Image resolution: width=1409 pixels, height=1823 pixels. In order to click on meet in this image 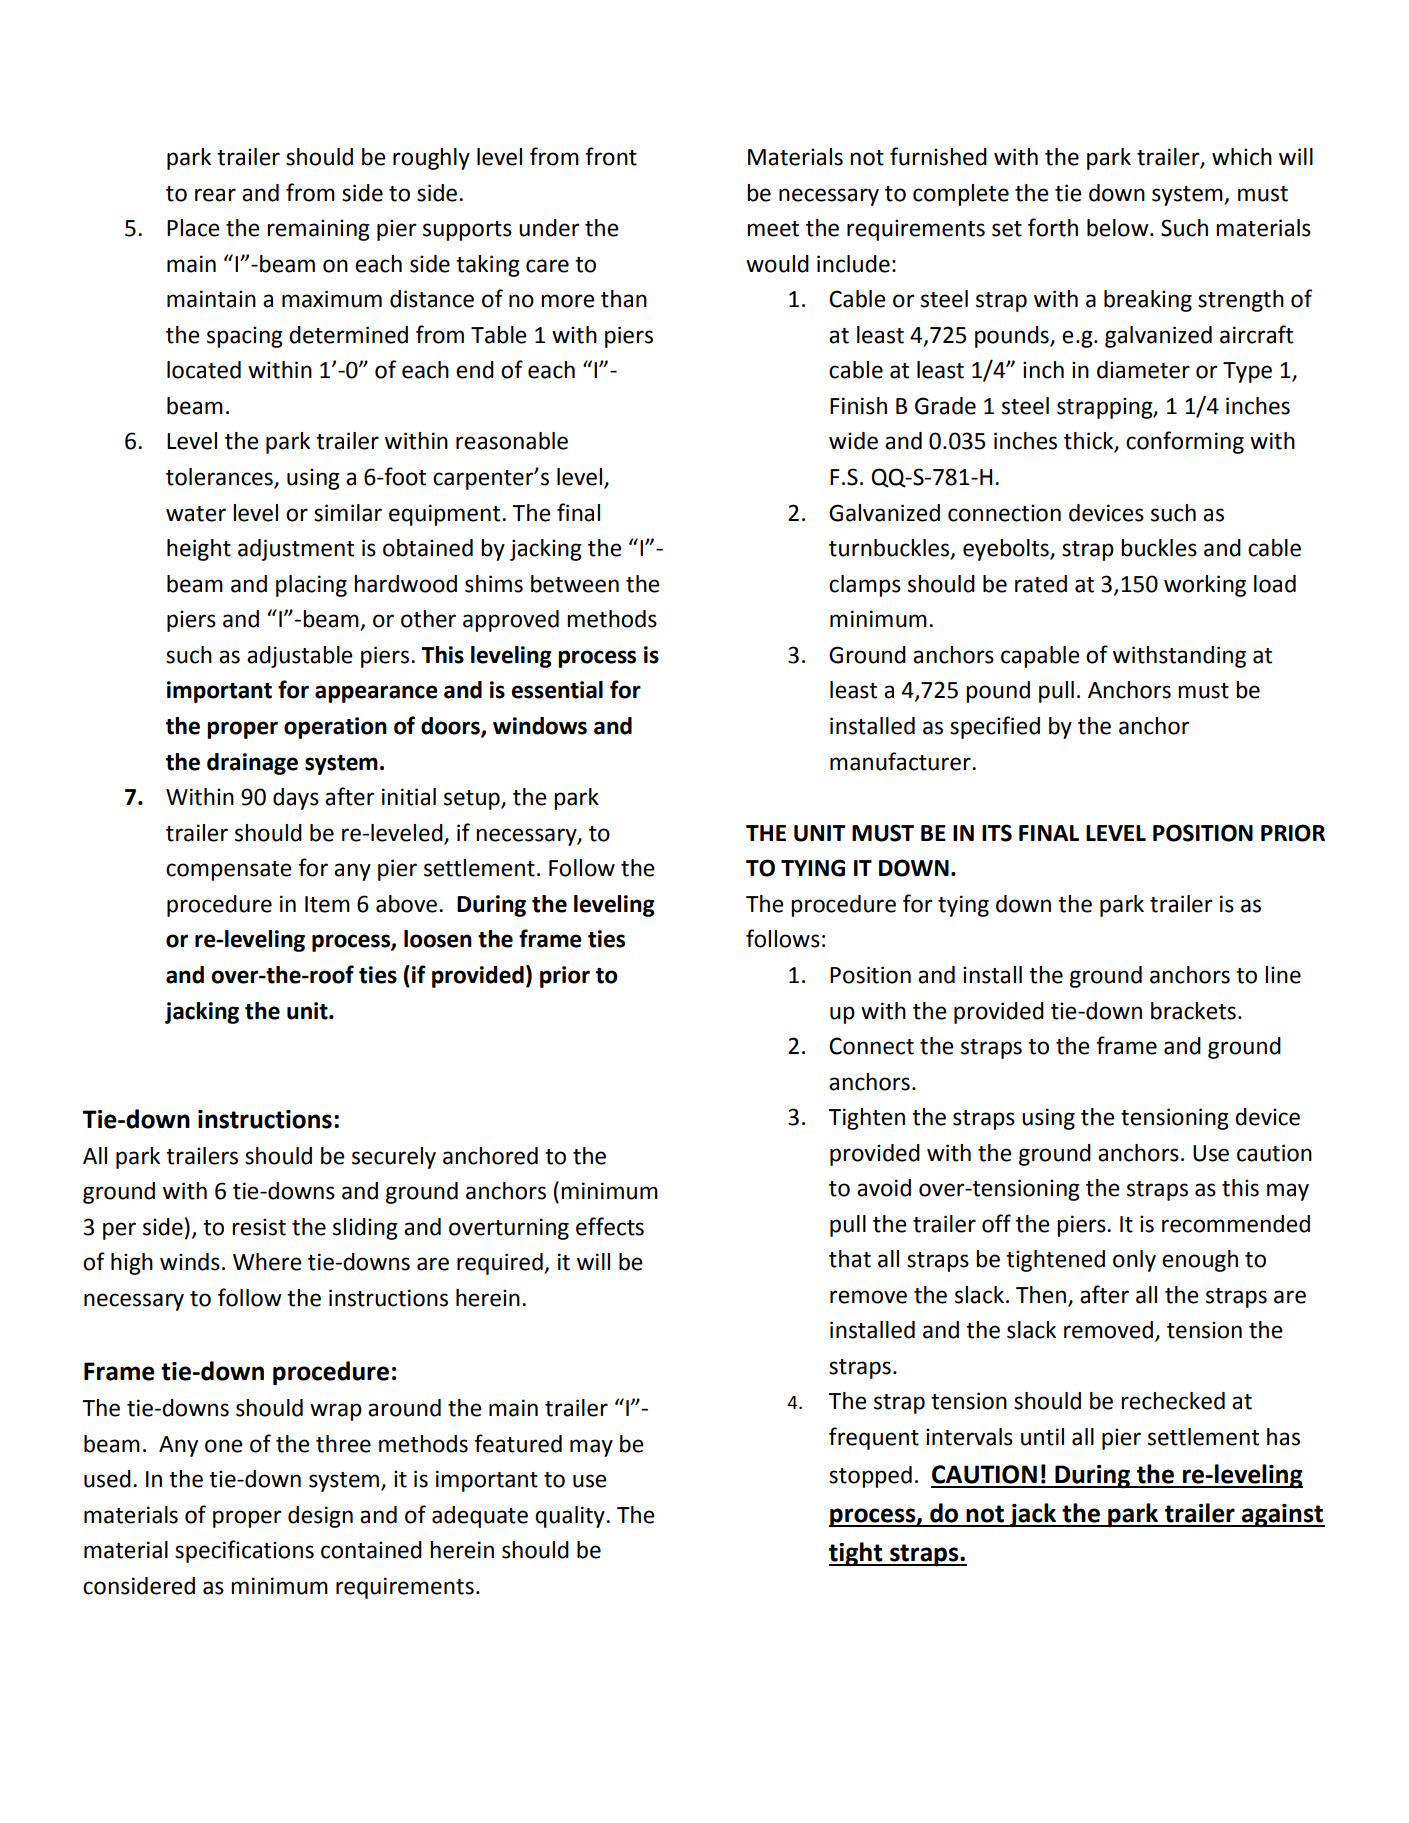, I will do `click(773, 229)`.
